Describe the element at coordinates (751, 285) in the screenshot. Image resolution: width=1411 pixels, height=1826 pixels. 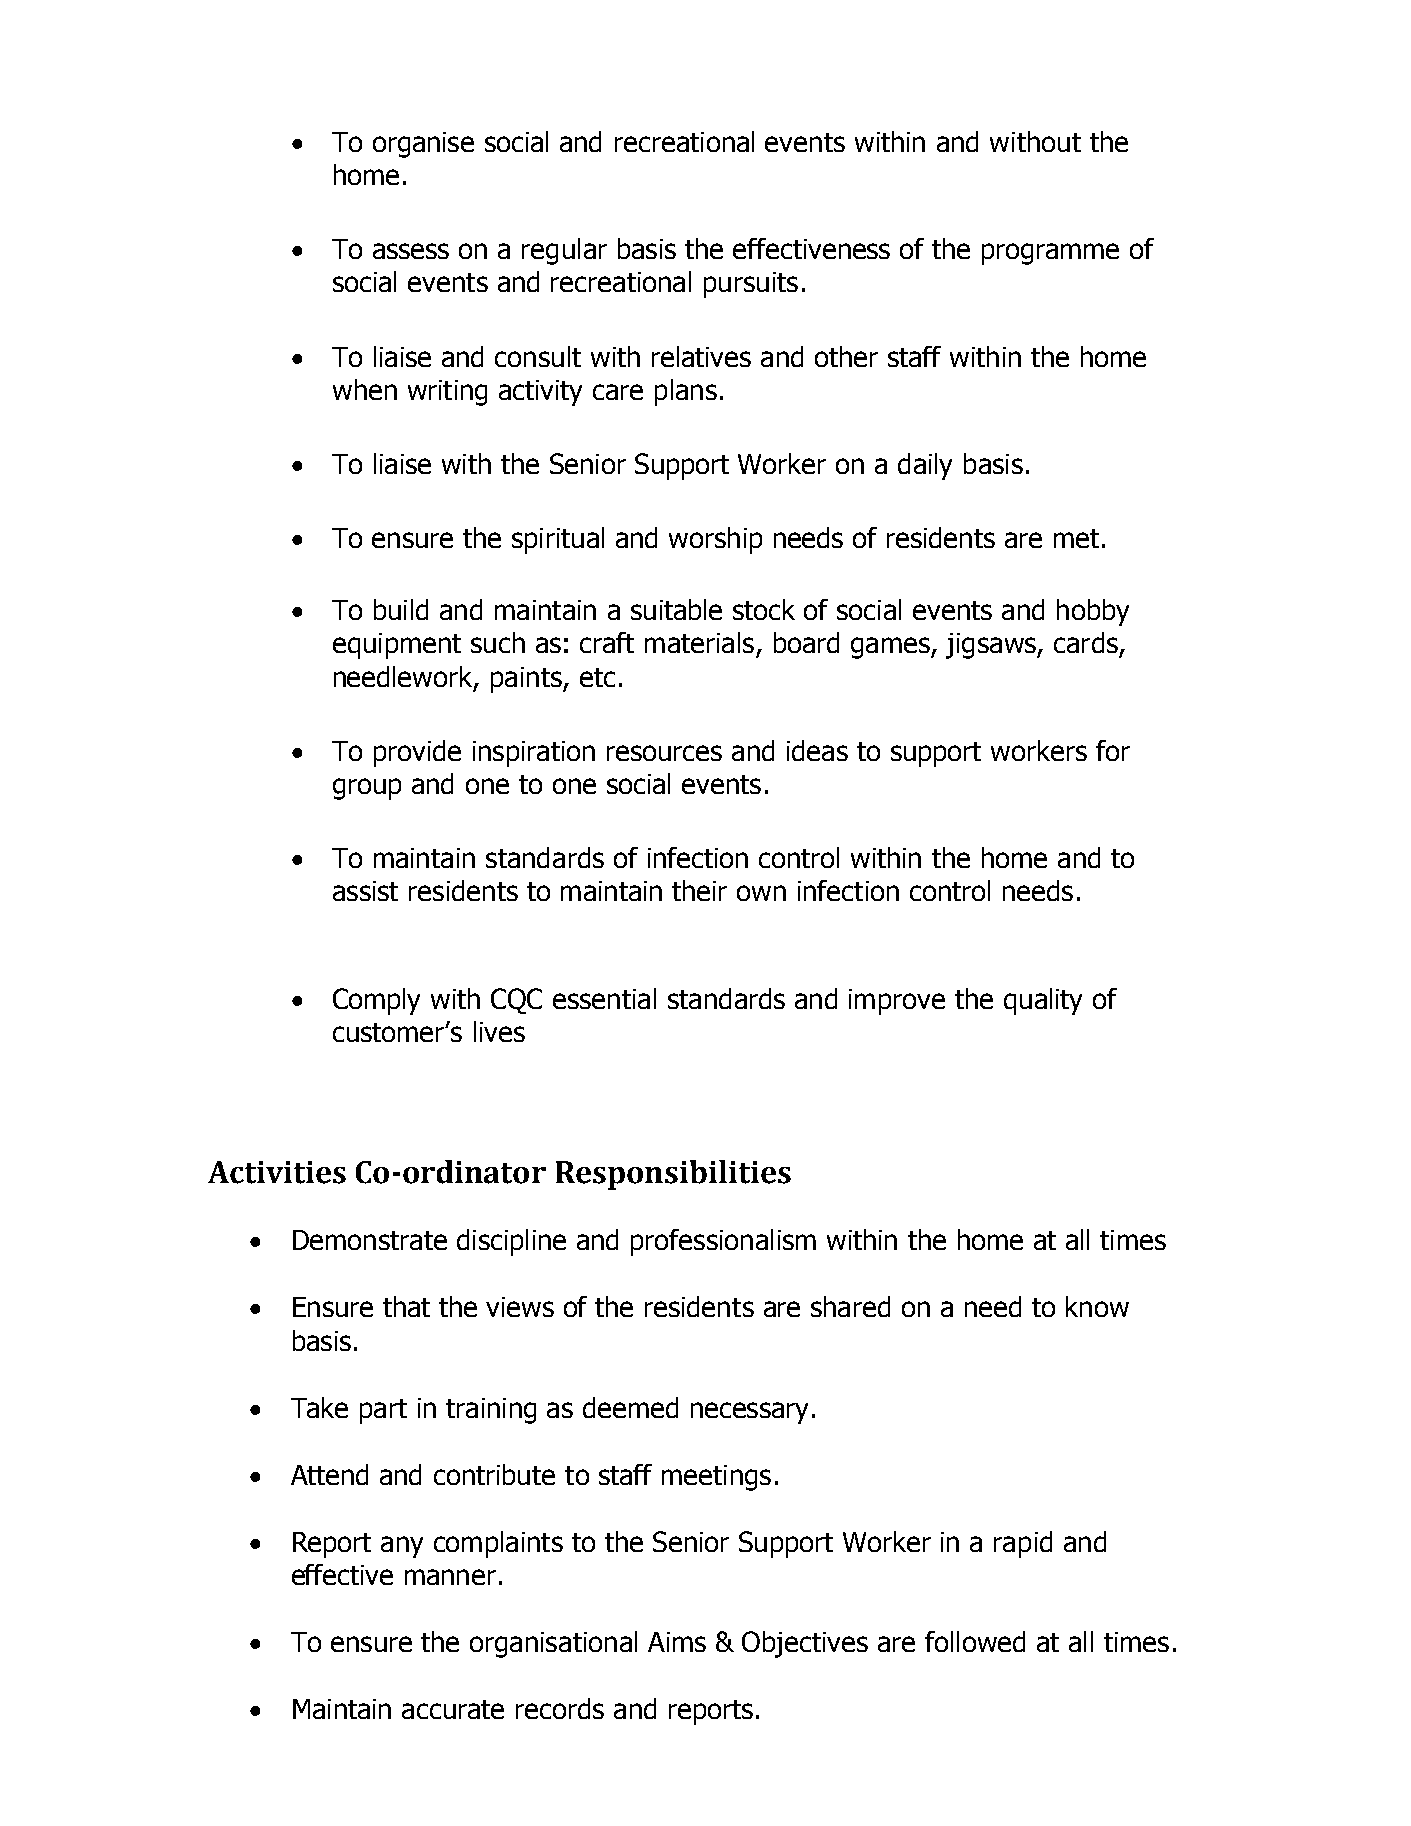
I see `pursuits` at that location.
